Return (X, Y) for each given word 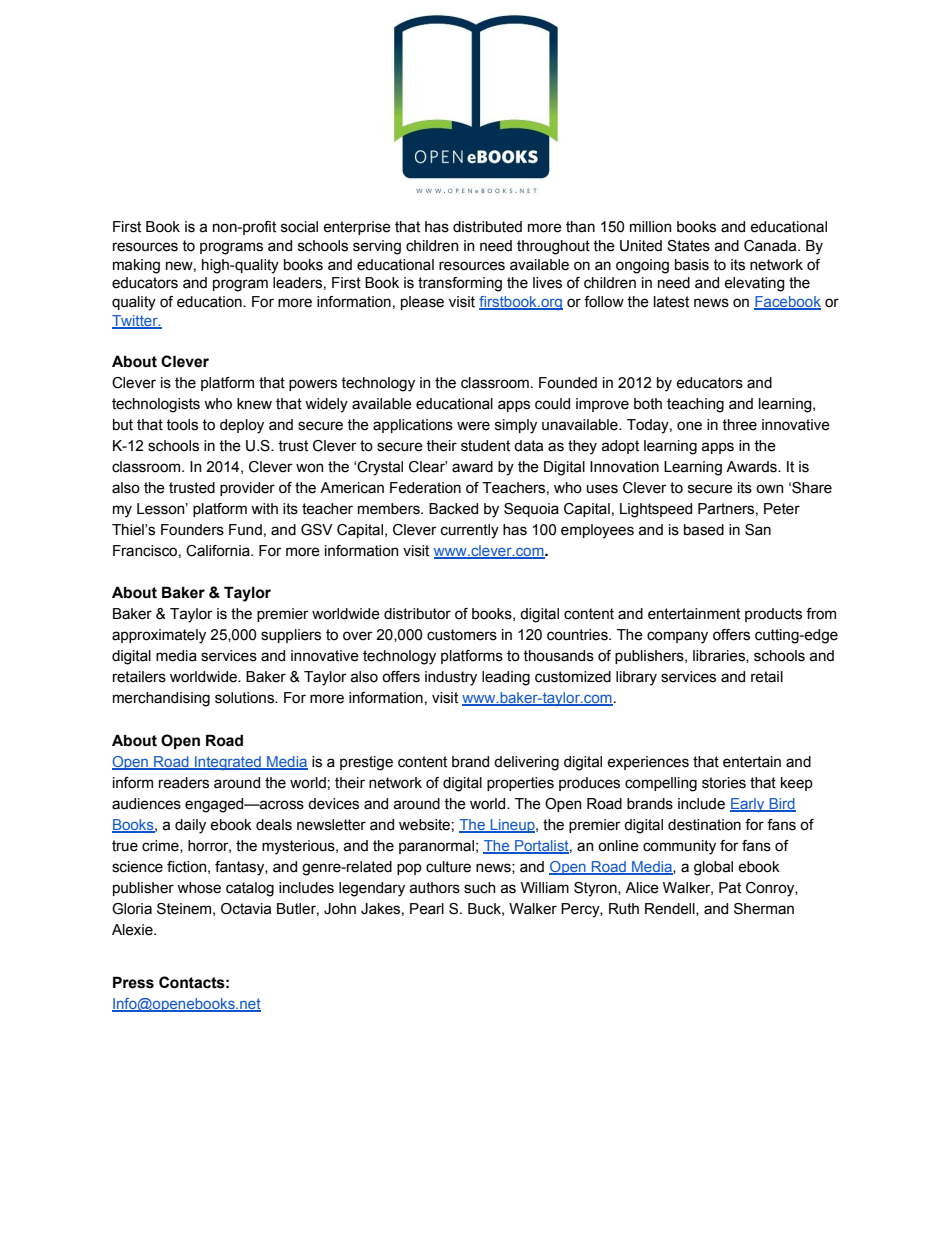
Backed (453, 509)
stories (724, 783)
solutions (246, 698)
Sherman (764, 909)
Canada (771, 246)
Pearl (427, 909)
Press (133, 982)
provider (247, 489)
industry (451, 678)
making (136, 266)
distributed (487, 227)
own (769, 489)
